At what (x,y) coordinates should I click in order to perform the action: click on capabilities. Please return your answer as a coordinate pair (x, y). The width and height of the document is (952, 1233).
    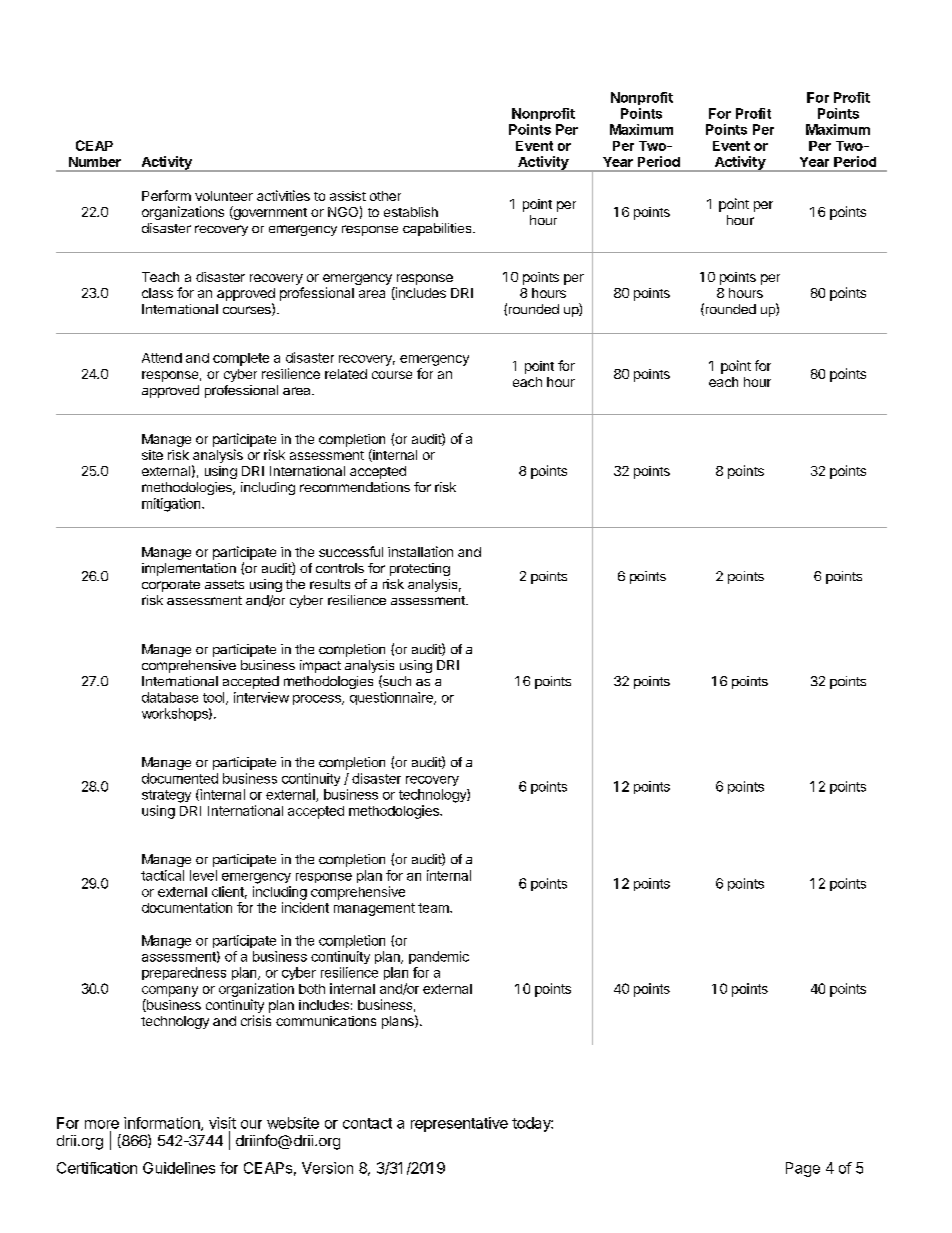
    Looking at the image, I should click on (438, 229).
